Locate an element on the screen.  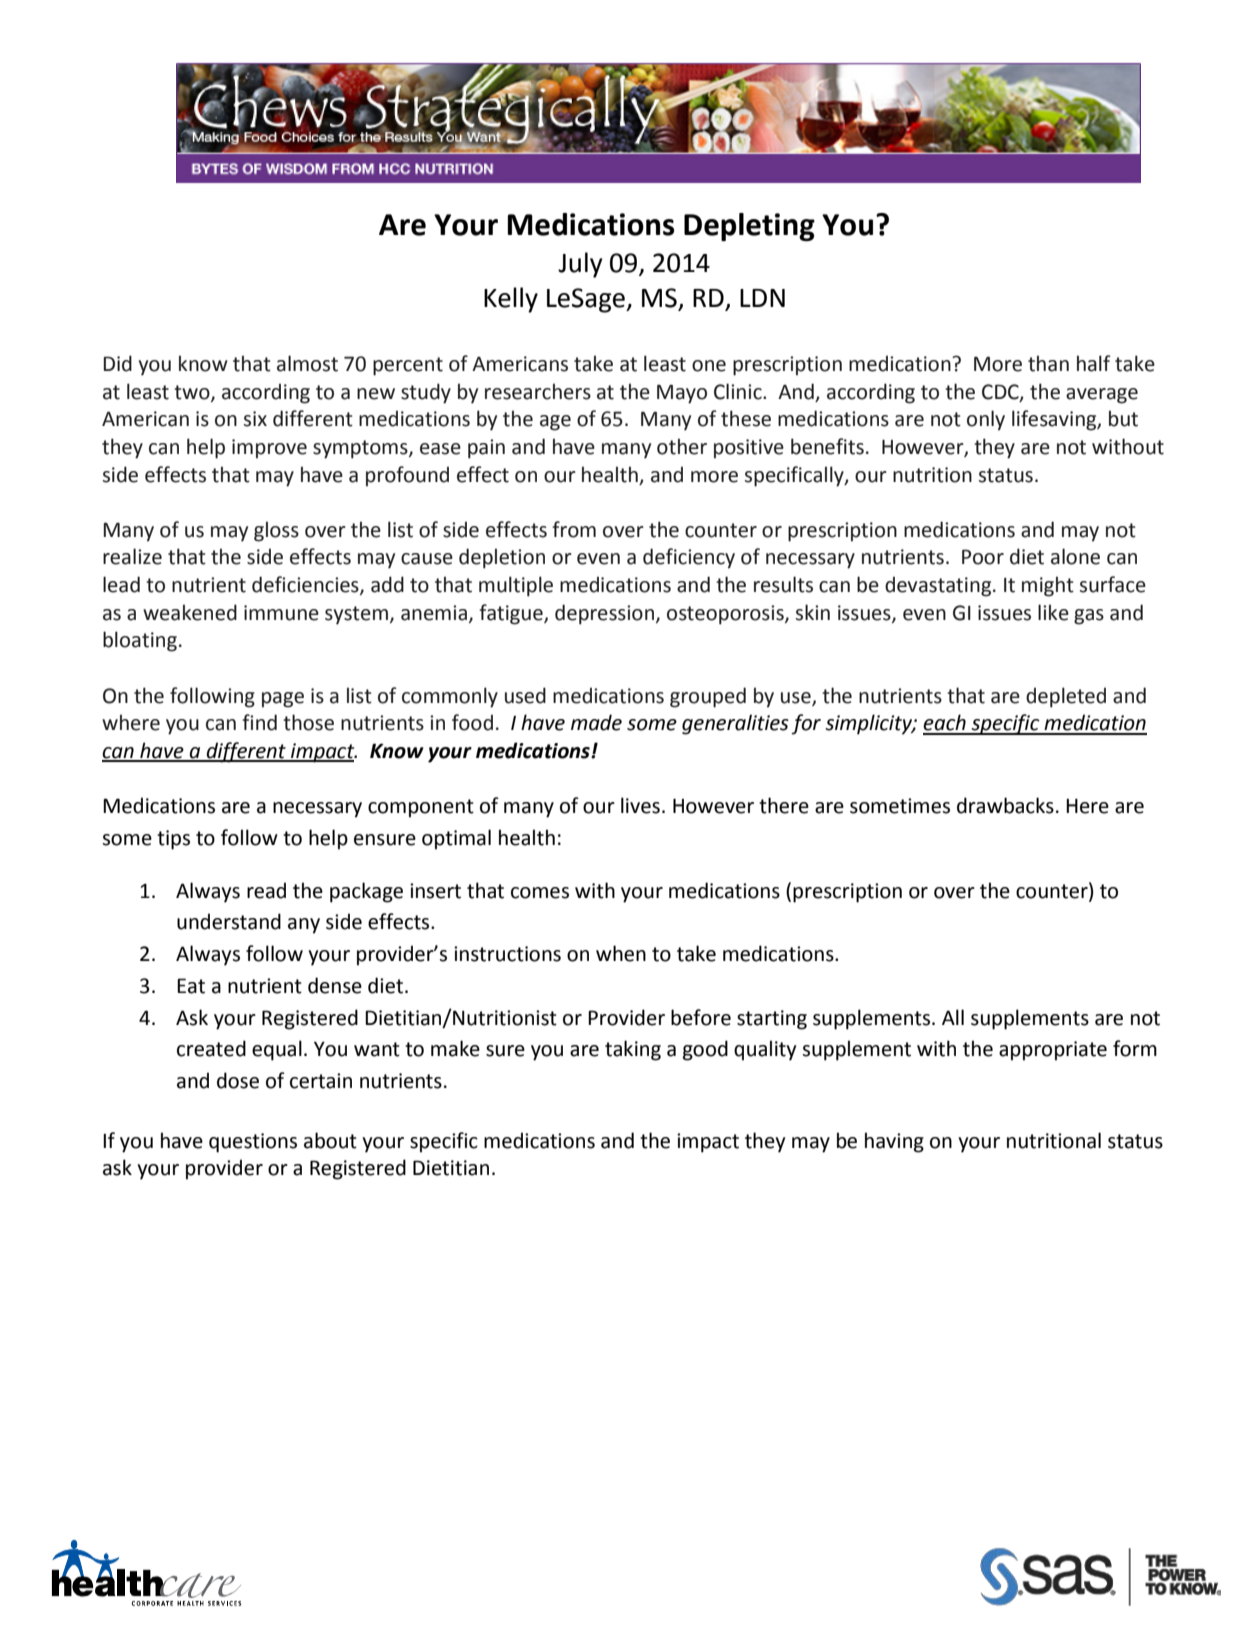
July is located at coordinates (580, 265).
